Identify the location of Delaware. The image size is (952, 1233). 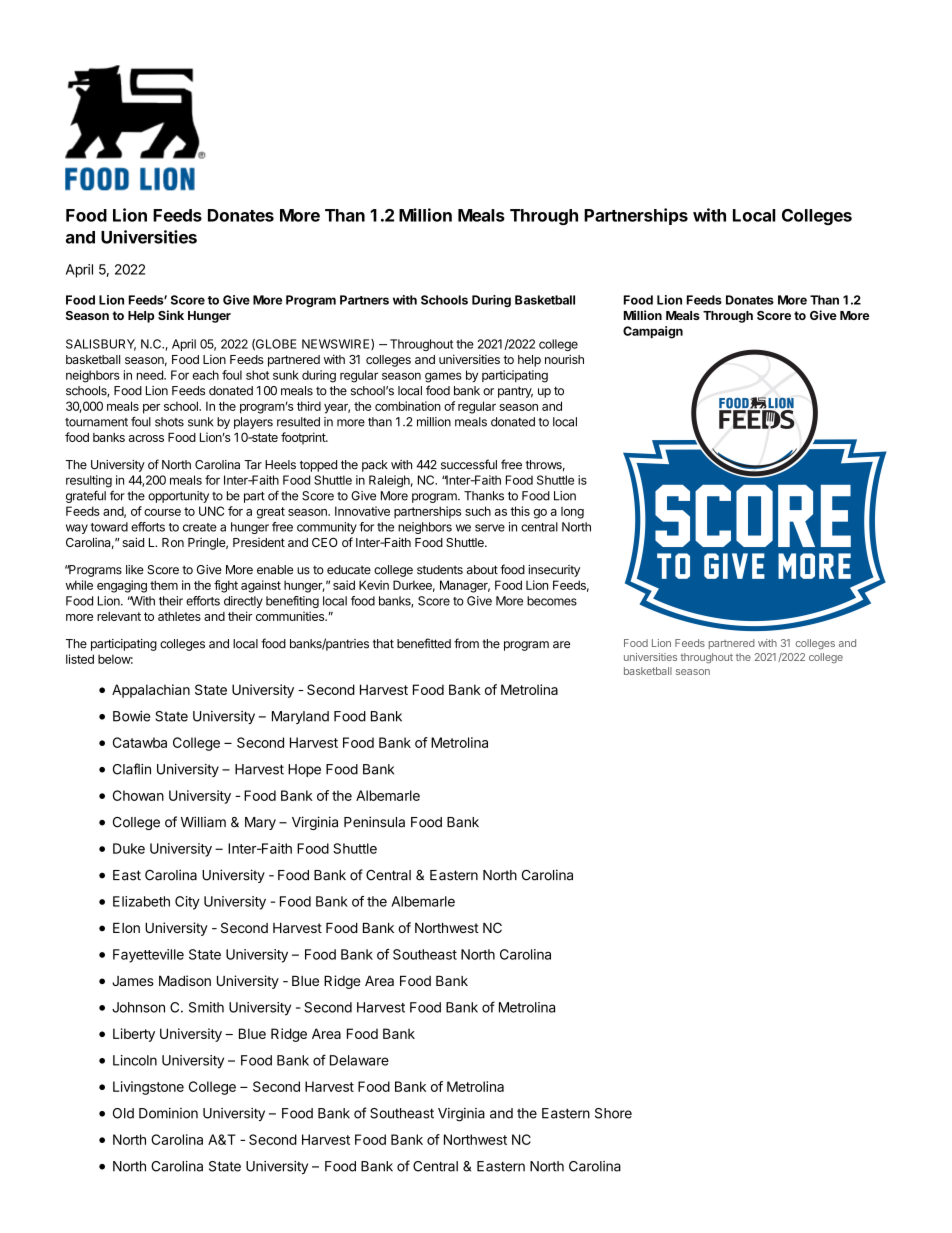
(359, 1060).
